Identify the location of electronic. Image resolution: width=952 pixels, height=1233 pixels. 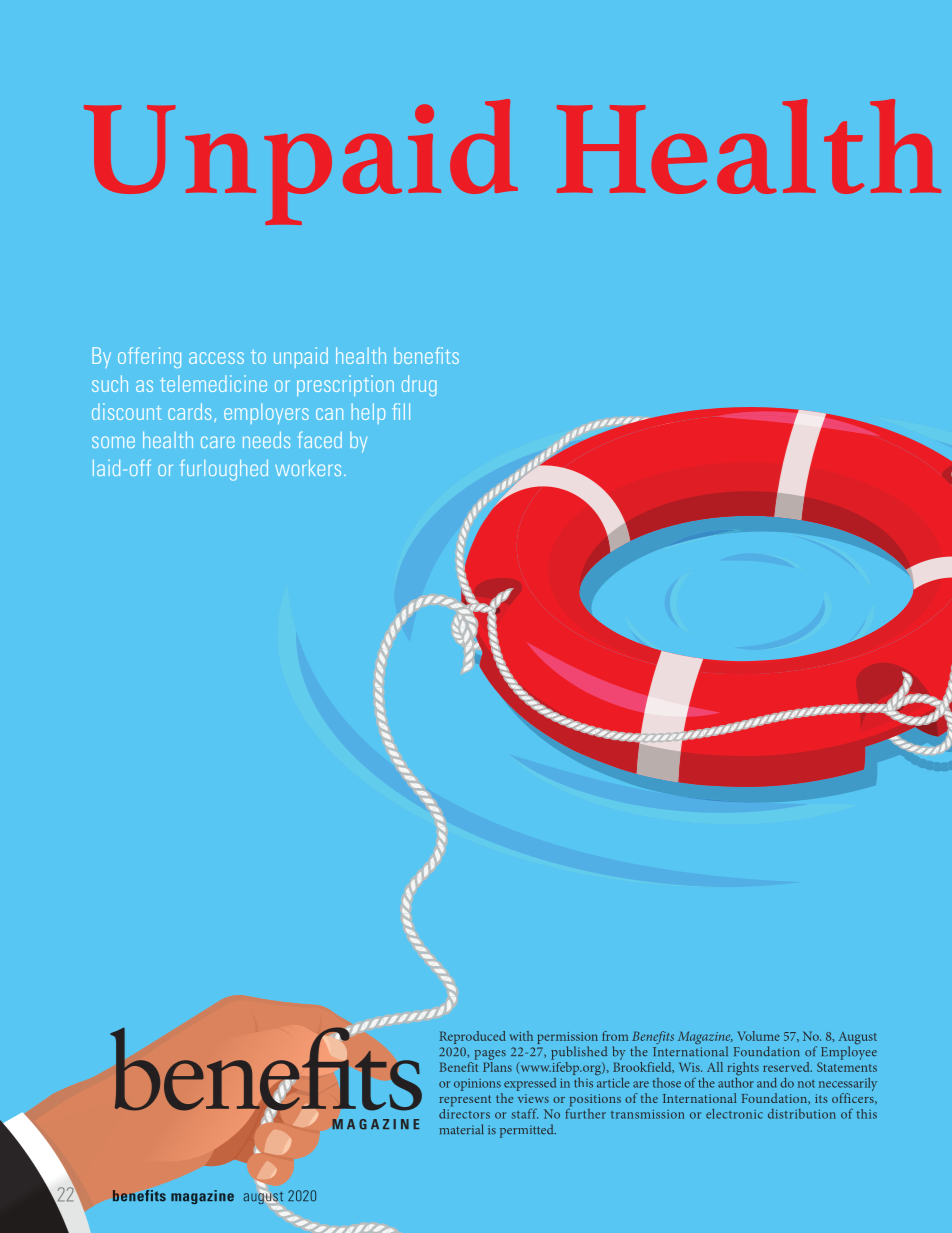
(734, 1114).
